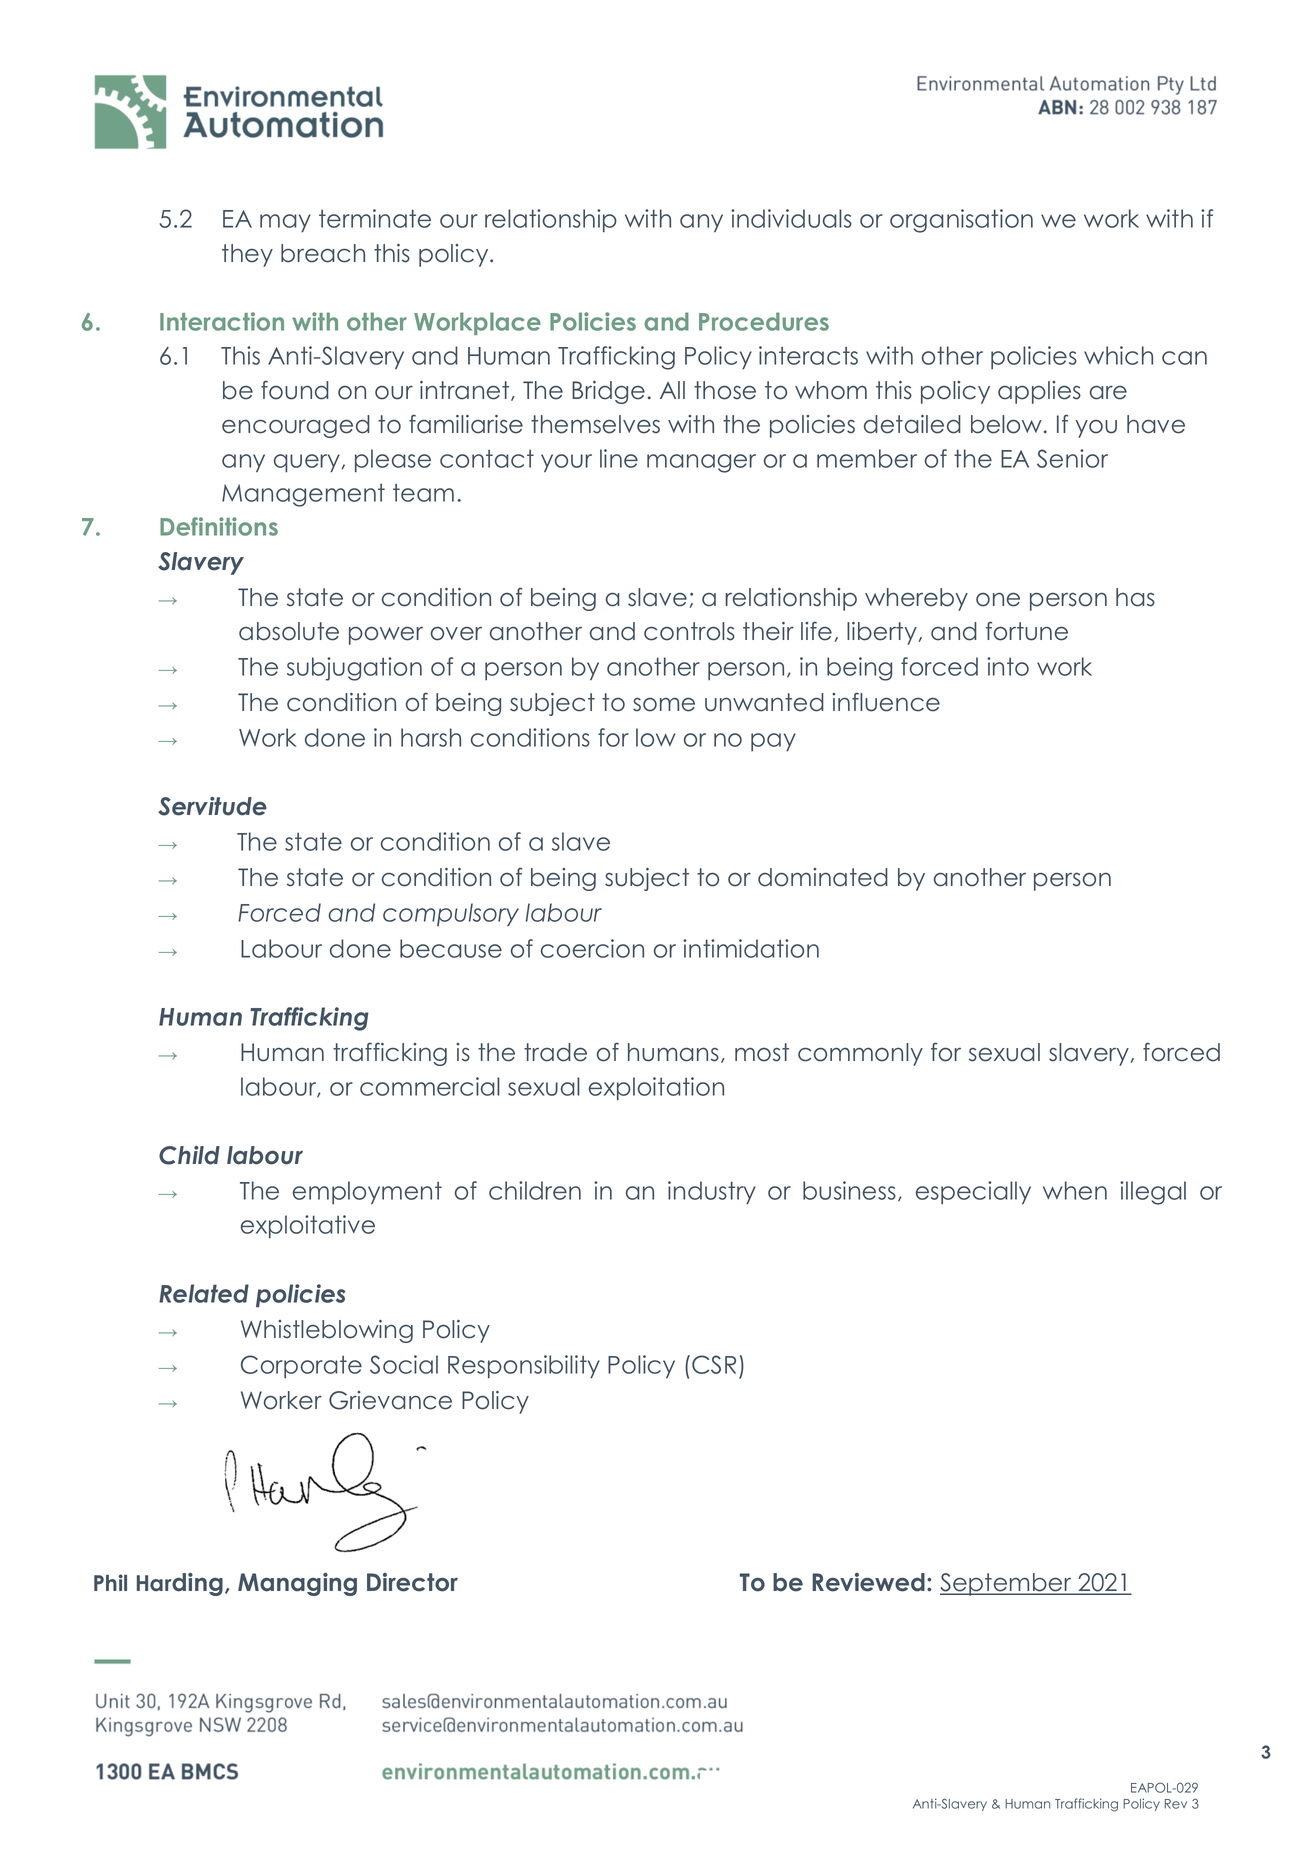 The width and height of the page is (1313, 1859). What do you see at coordinates (1007, 1584) in the page?
I see `September` at bounding box center [1007, 1584].
